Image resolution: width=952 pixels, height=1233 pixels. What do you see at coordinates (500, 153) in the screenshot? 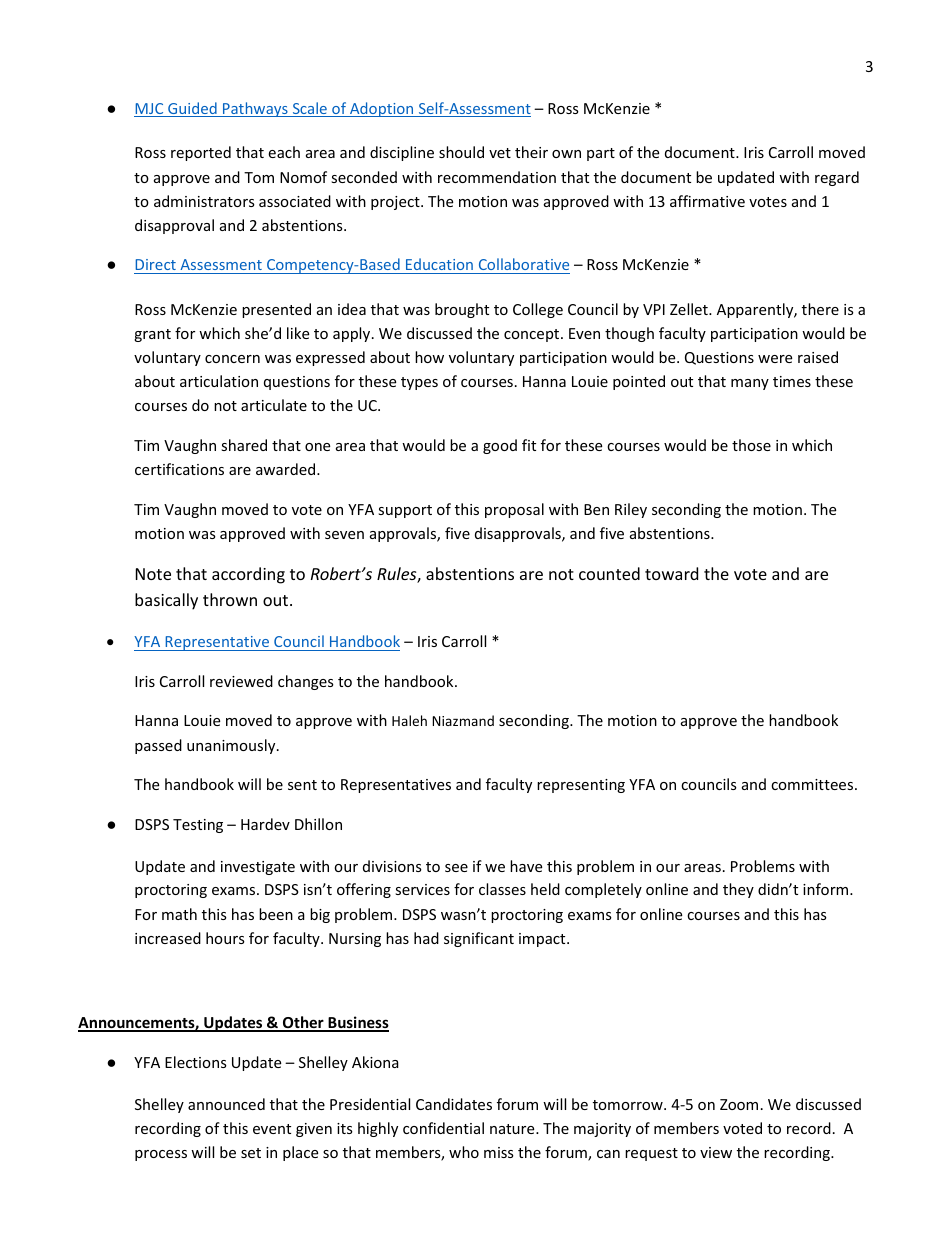
I see `vet` at bounding box center [500, 153].
